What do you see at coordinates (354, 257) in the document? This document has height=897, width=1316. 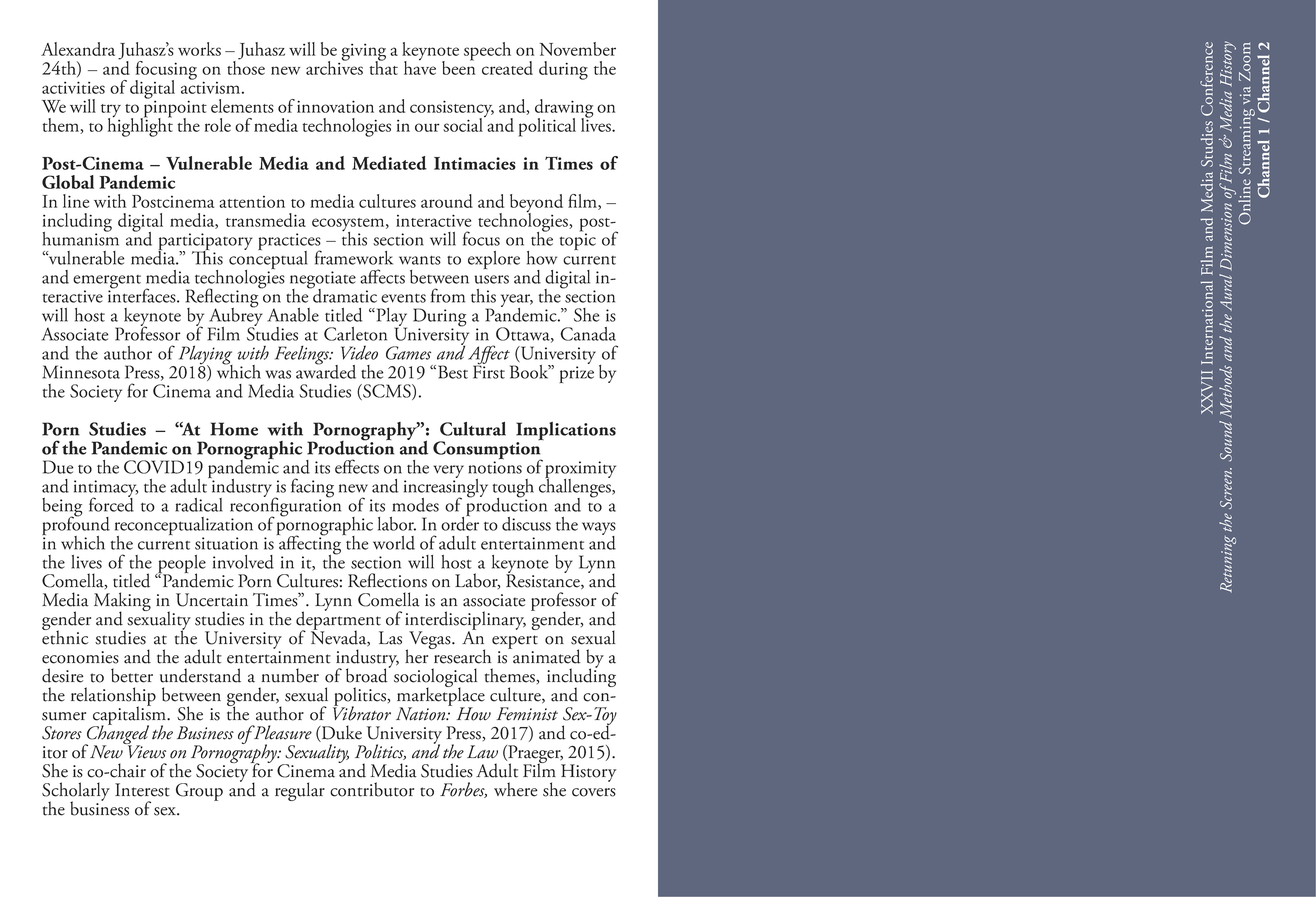 I see `framework` at bounding box center [354, 257].
